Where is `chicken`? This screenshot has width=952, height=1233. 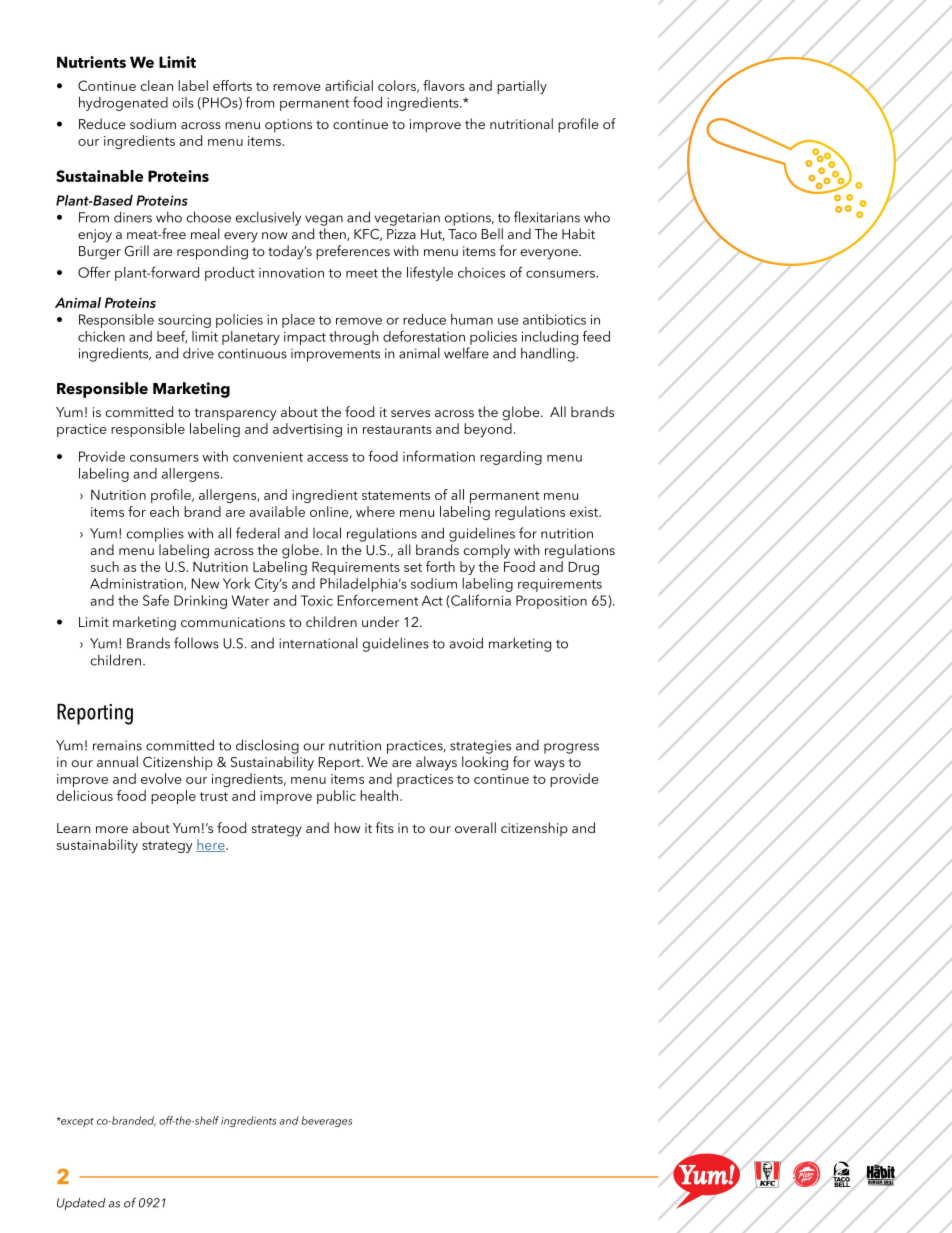
chicken is located at coordinates (101, 336).
